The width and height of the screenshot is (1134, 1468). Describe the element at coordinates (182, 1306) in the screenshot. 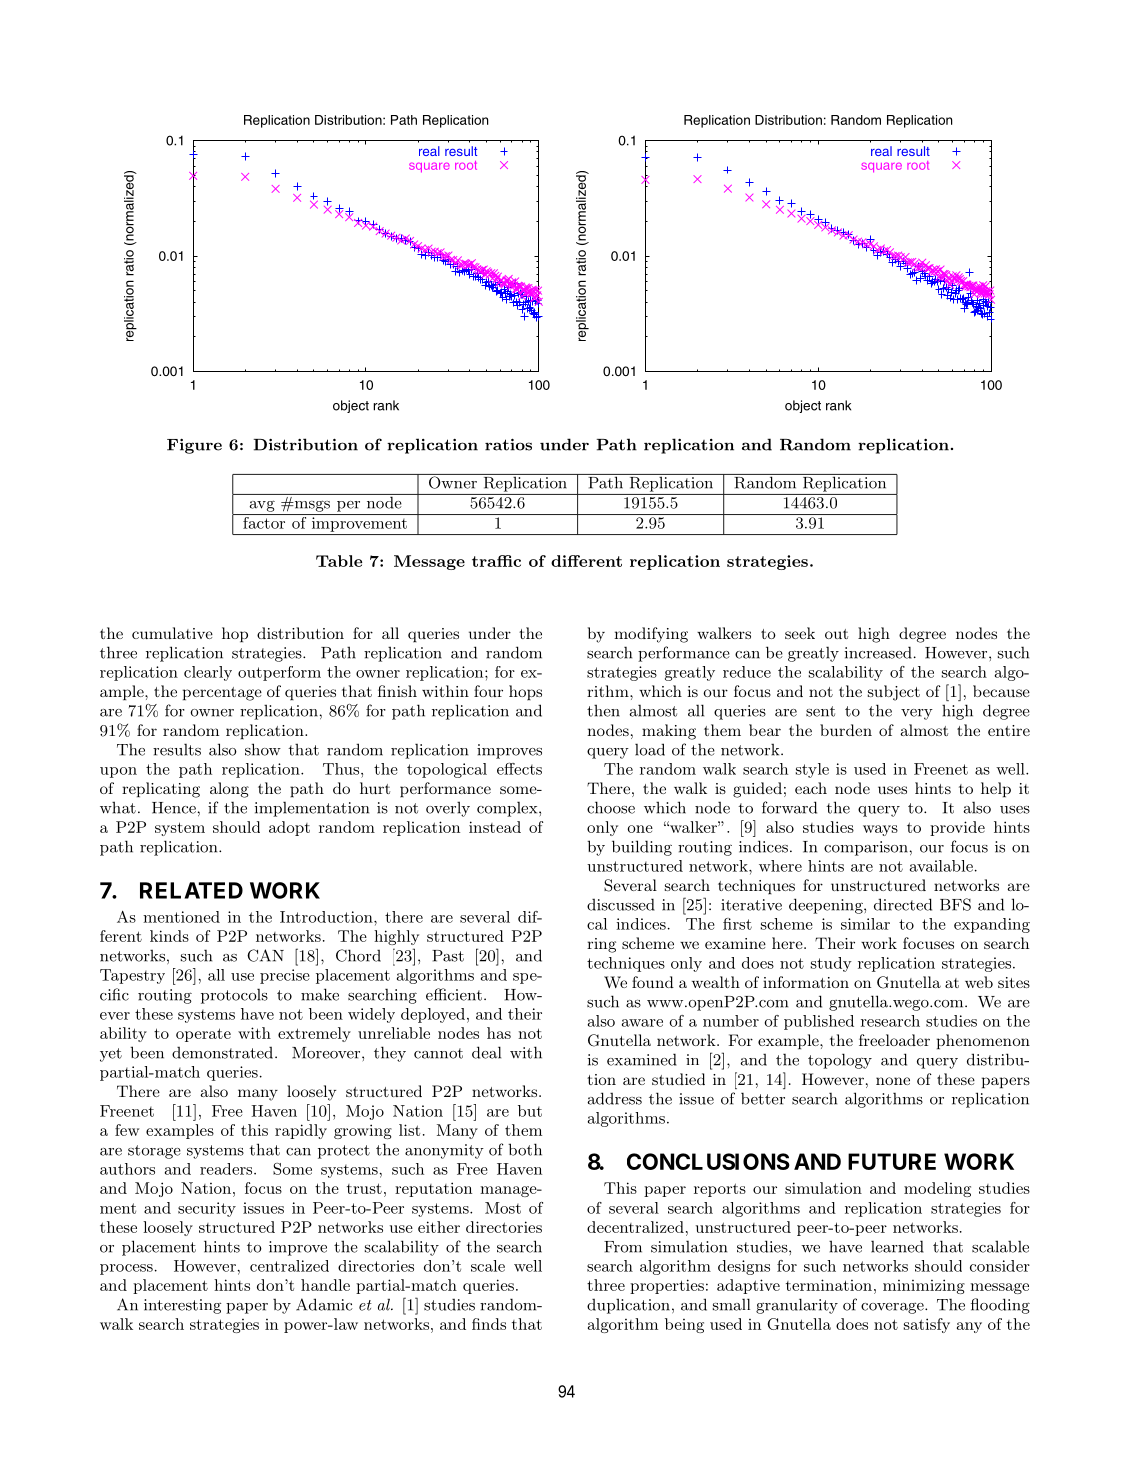

I see `interesting` at that location.
